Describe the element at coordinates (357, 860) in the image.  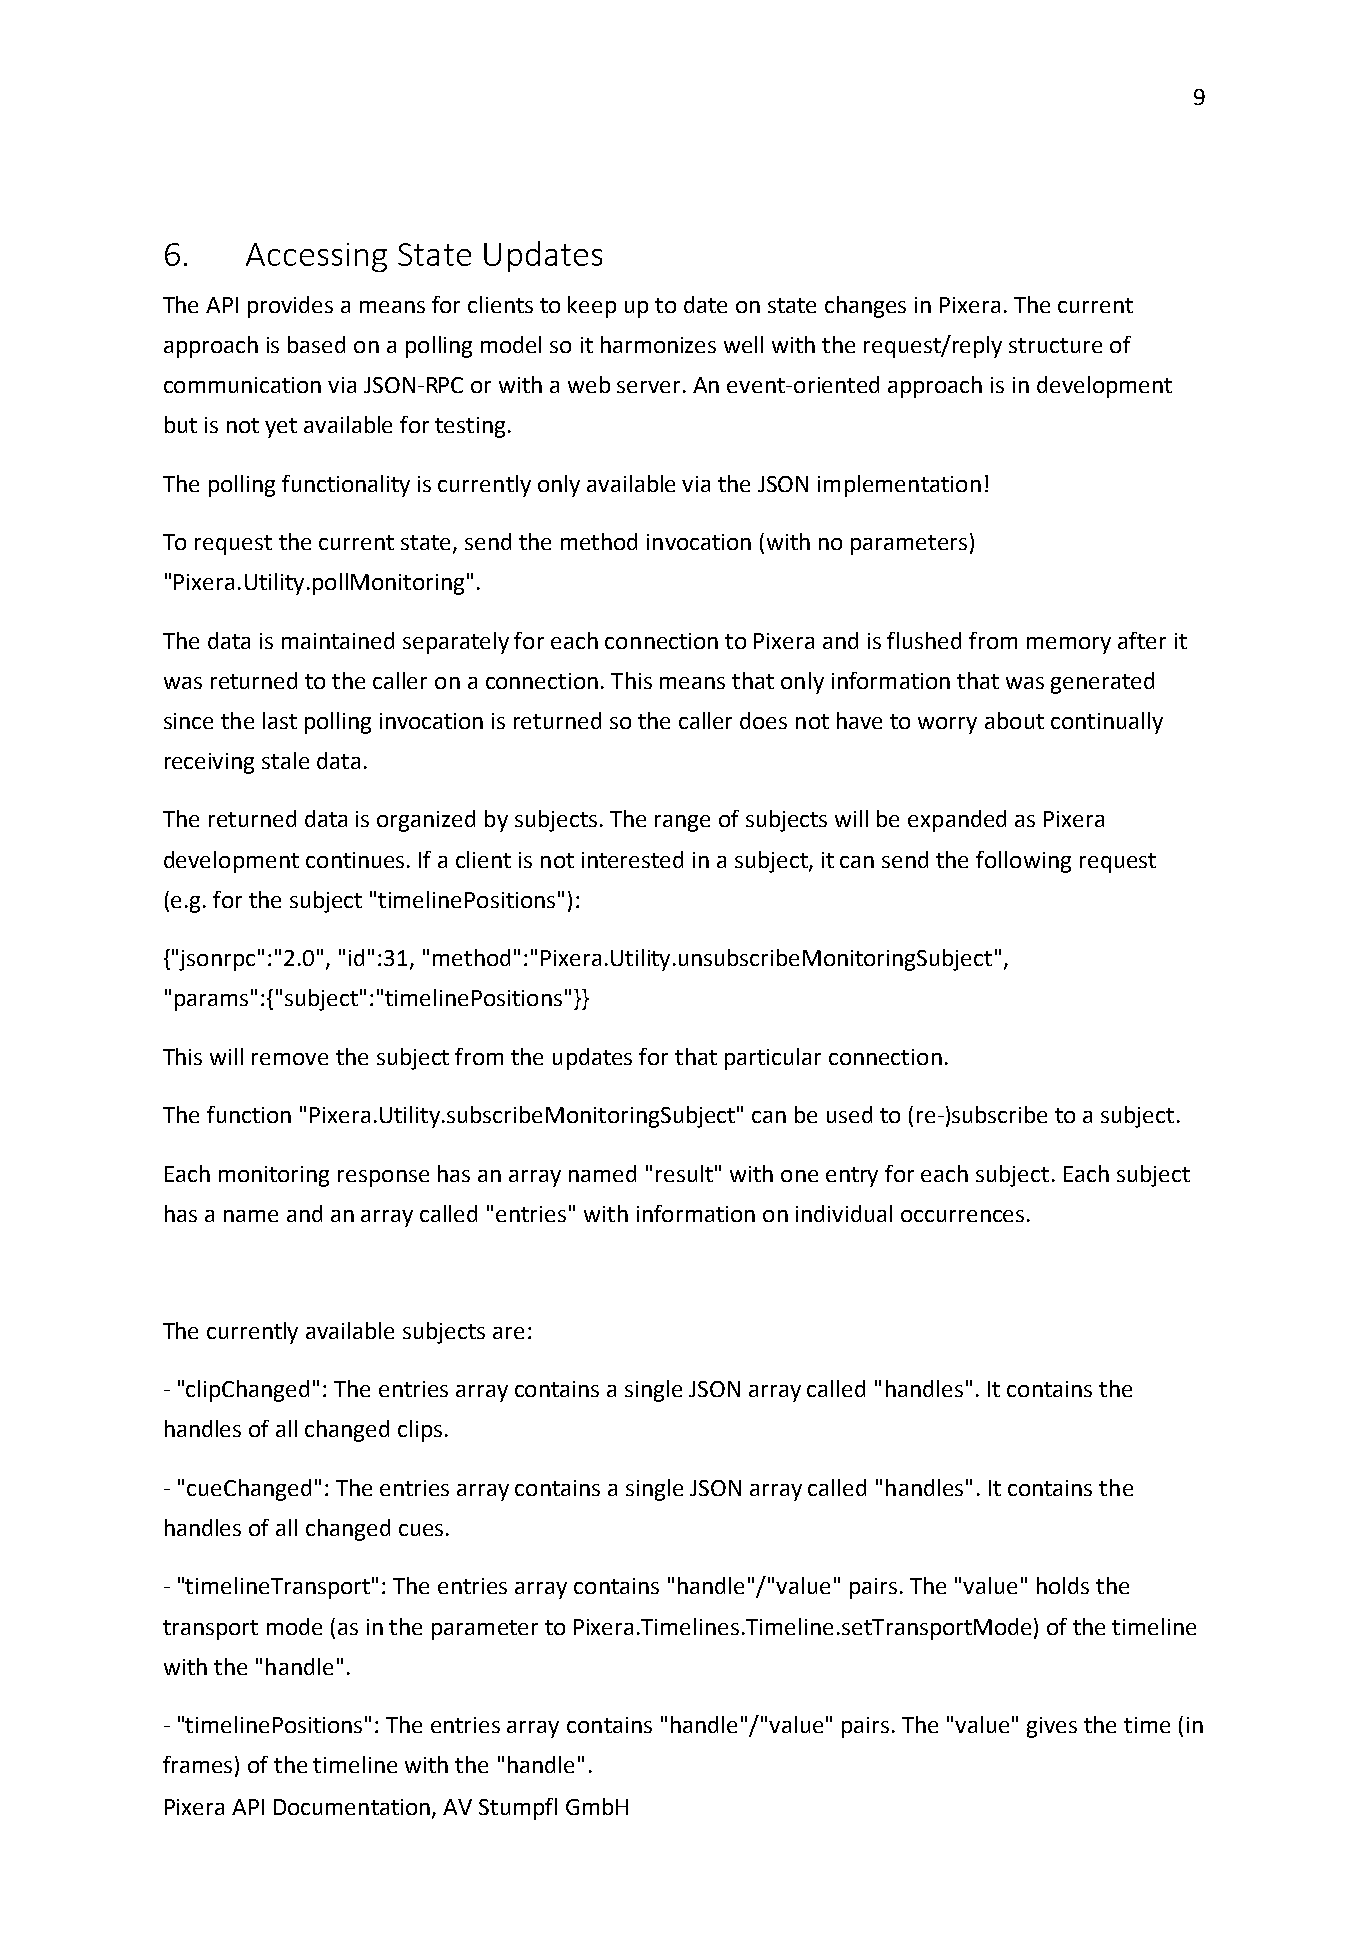
I see `continues` at that location.
